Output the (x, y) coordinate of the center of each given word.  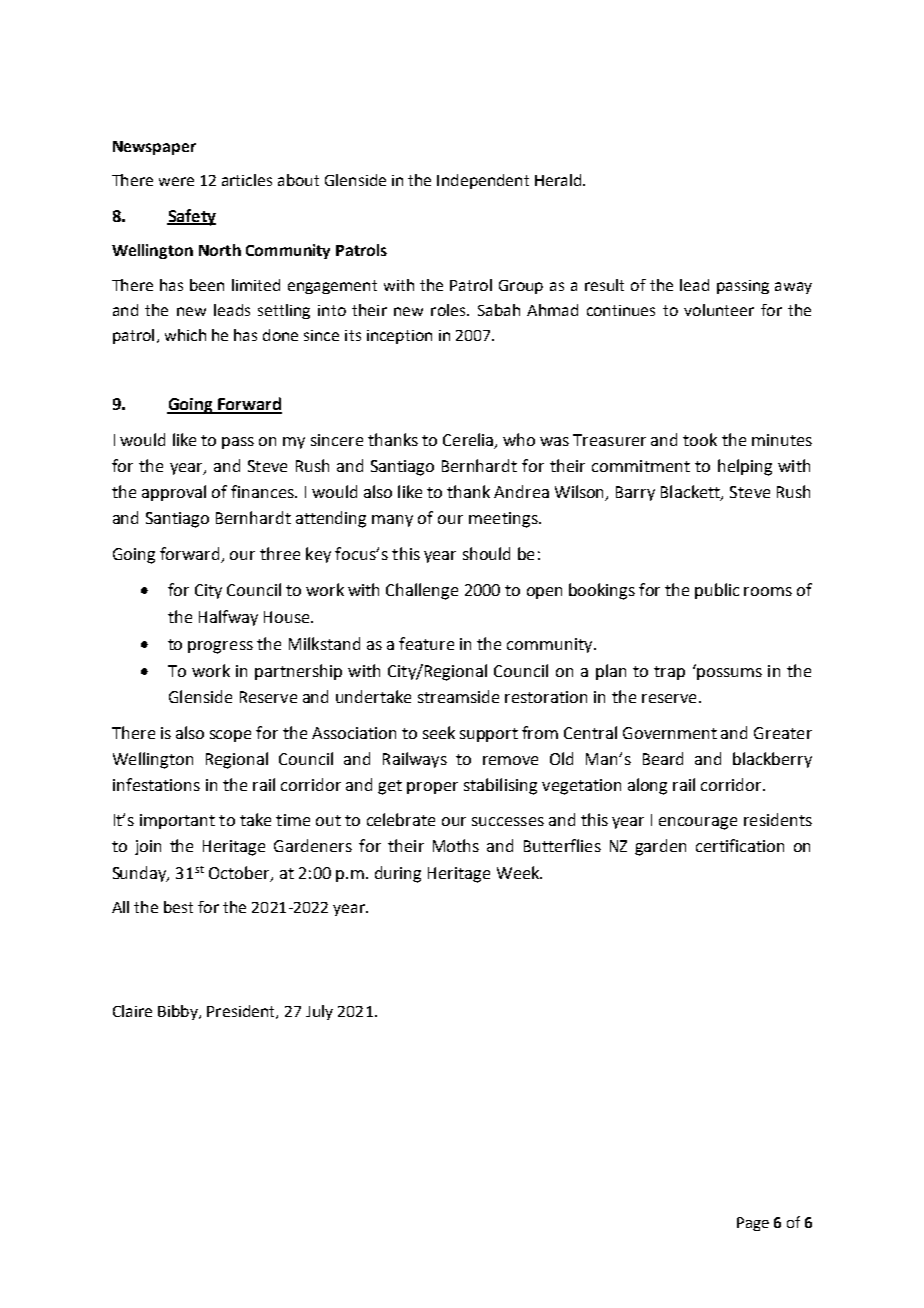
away (793, 288)
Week (519, 872)
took (700, 439)
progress (220, 647)
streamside (458, 696)
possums (729, 674)
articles (247, 180)
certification (740, 845)
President (242, 1012)
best (178, 907)
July (319, 1012)
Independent (483, 181)
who (519, 439)
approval (174, 493)
